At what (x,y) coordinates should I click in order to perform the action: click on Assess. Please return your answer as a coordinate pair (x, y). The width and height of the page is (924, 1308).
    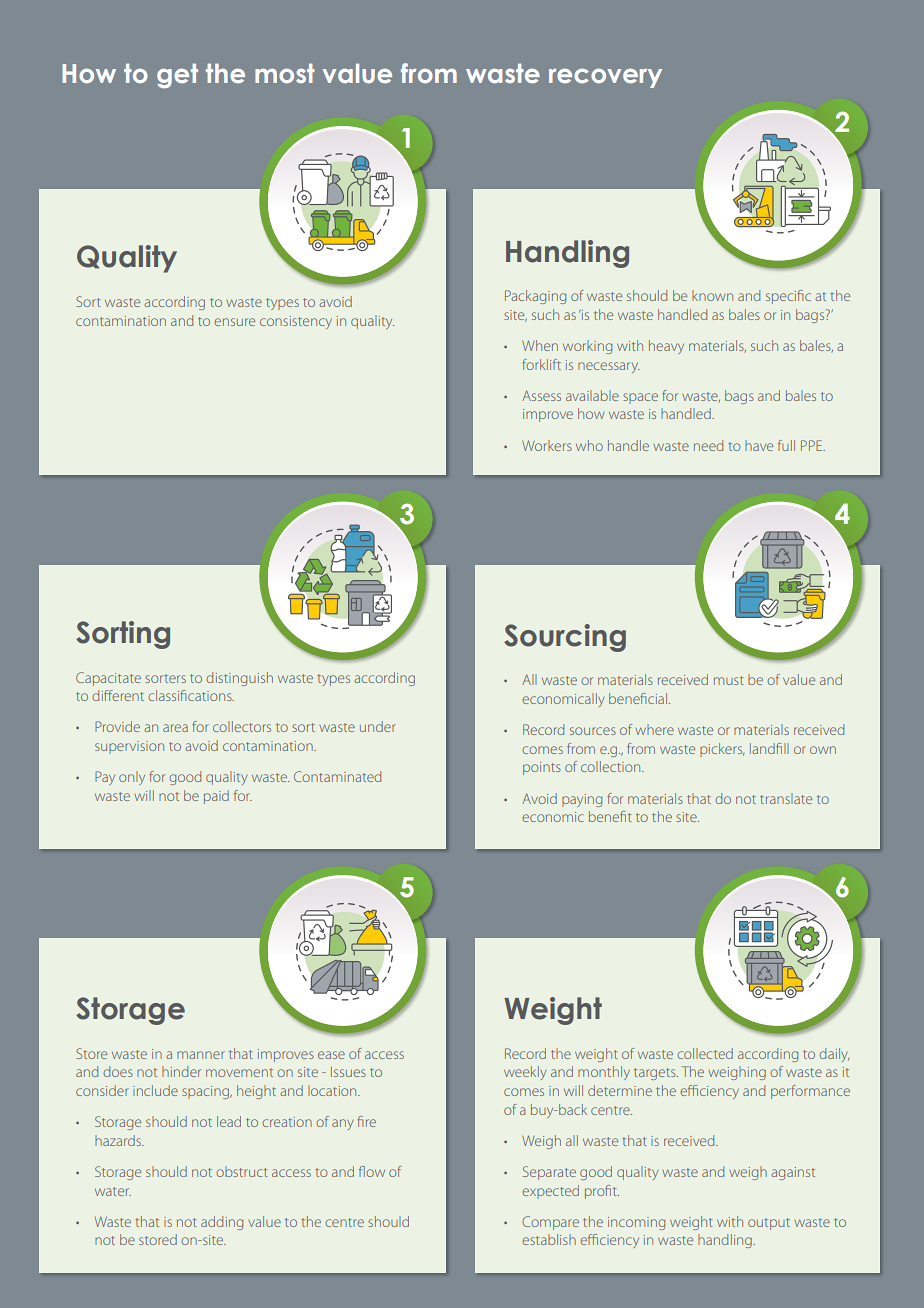
    Looking at the image, I should click on (541, 395).
